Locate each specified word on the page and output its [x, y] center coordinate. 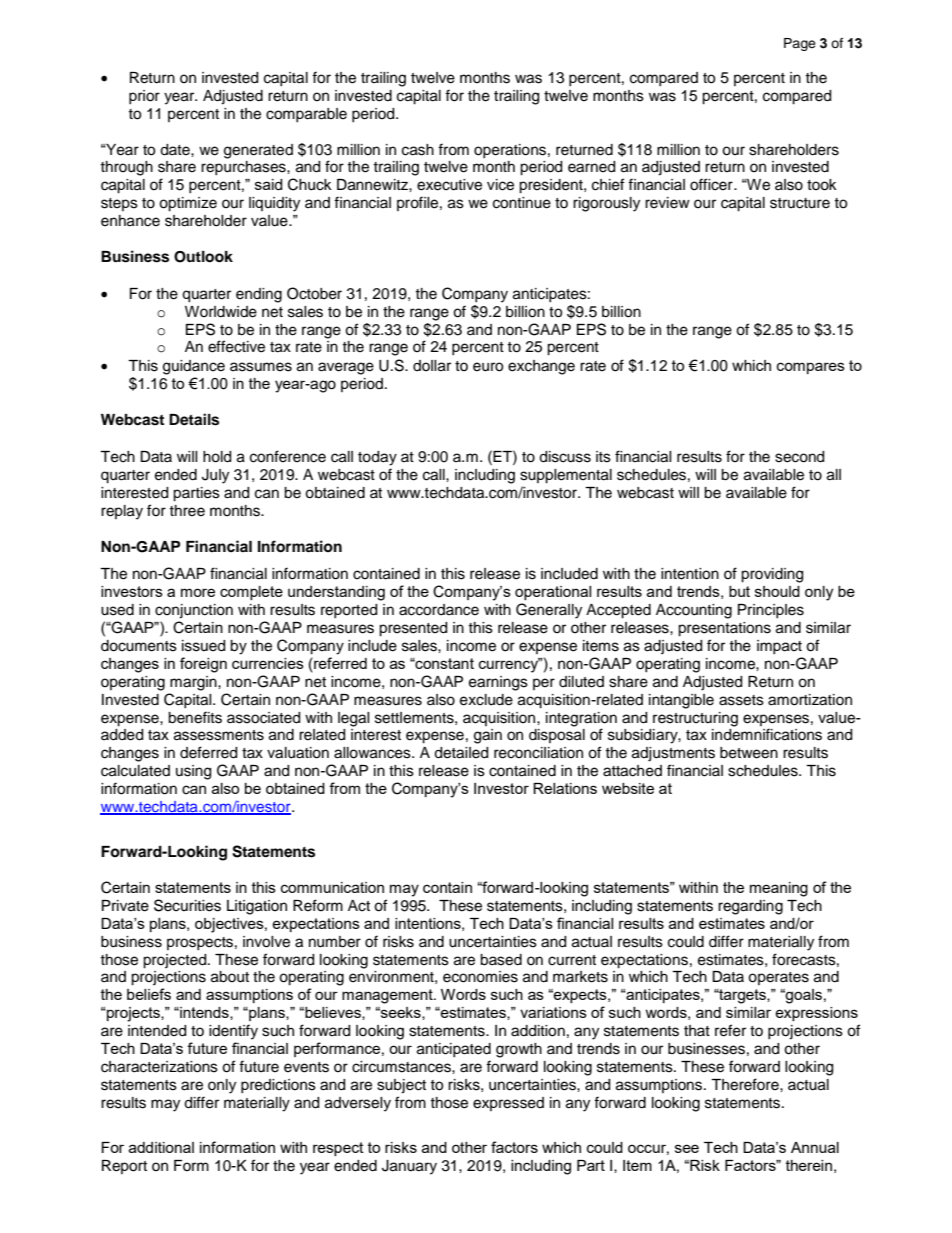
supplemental [566, 476]
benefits [195, 717]
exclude [486, 700]
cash [418, 150]
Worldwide [221, 312]
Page [800, 44]
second [799, 457]
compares [811, 368]
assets [741, 700]
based [501, 960]
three [187, 511]
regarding [750, 907]
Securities [187, 905]
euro [488, 367]
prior [144, 97]
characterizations [159, 1067]
